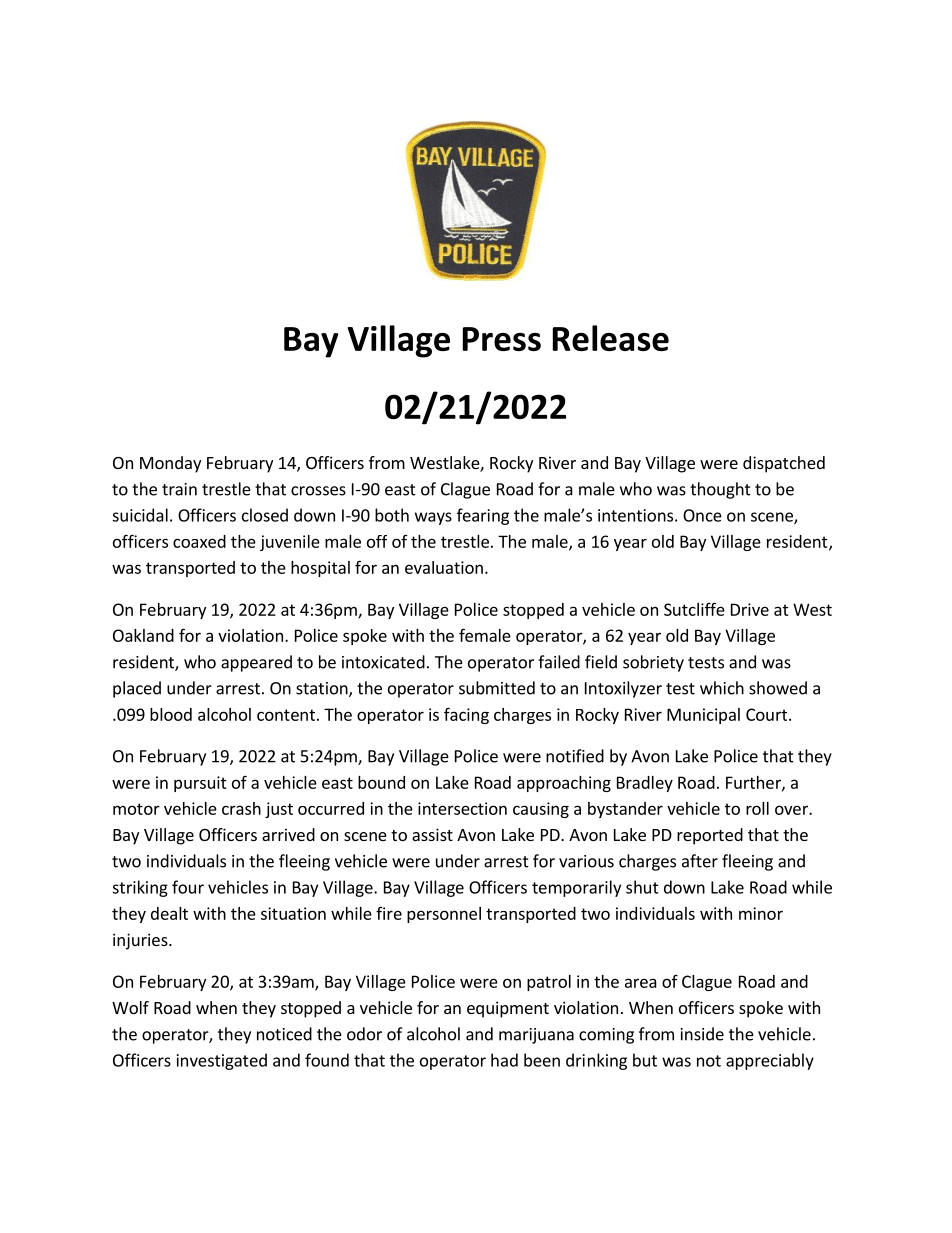  What do you see at coordinates (170, 464) in the screenshot?
I see `Monday` at bounding box center [170, 464].
